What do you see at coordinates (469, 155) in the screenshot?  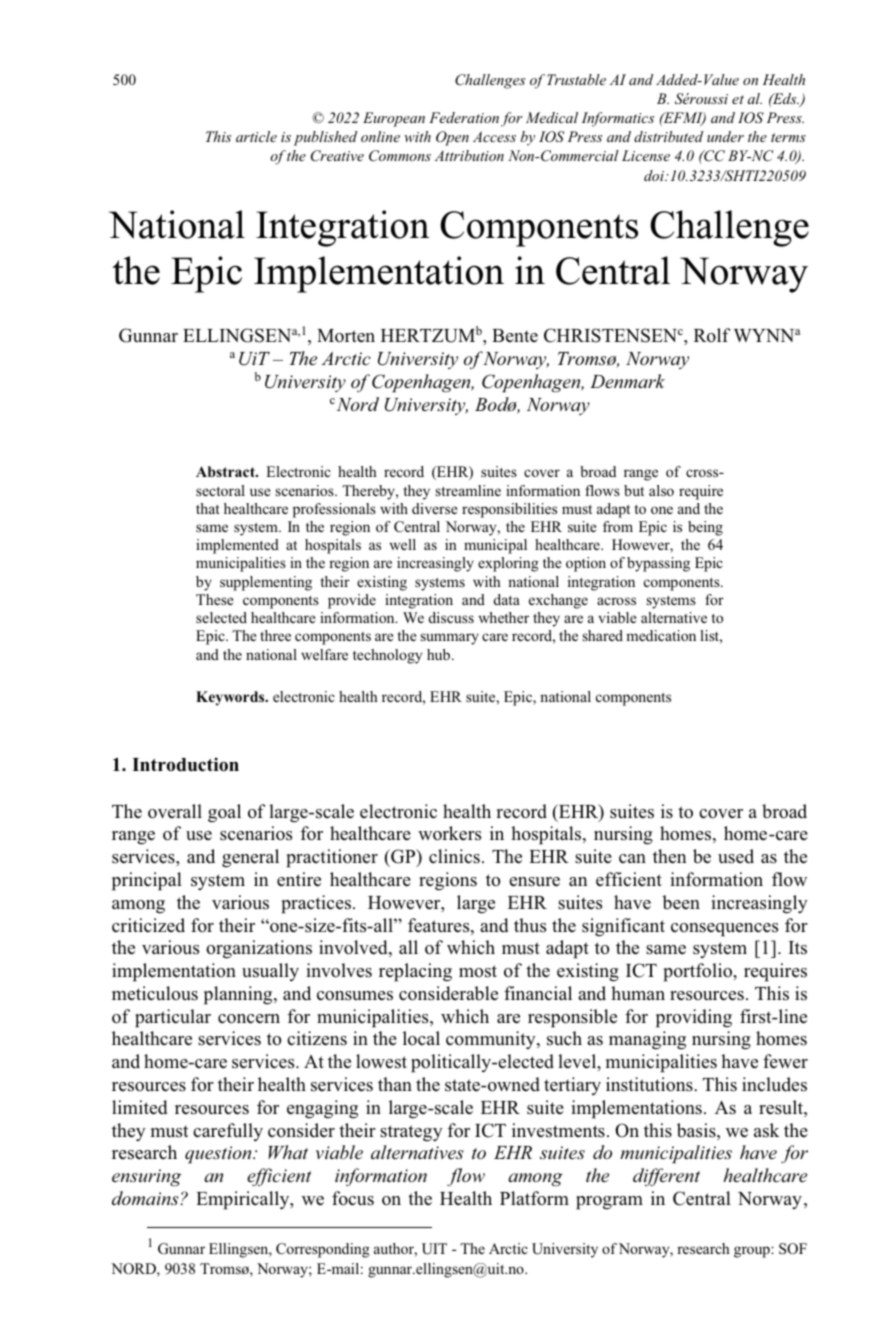 I see `Attribution` at bounding box center [469, 155].
